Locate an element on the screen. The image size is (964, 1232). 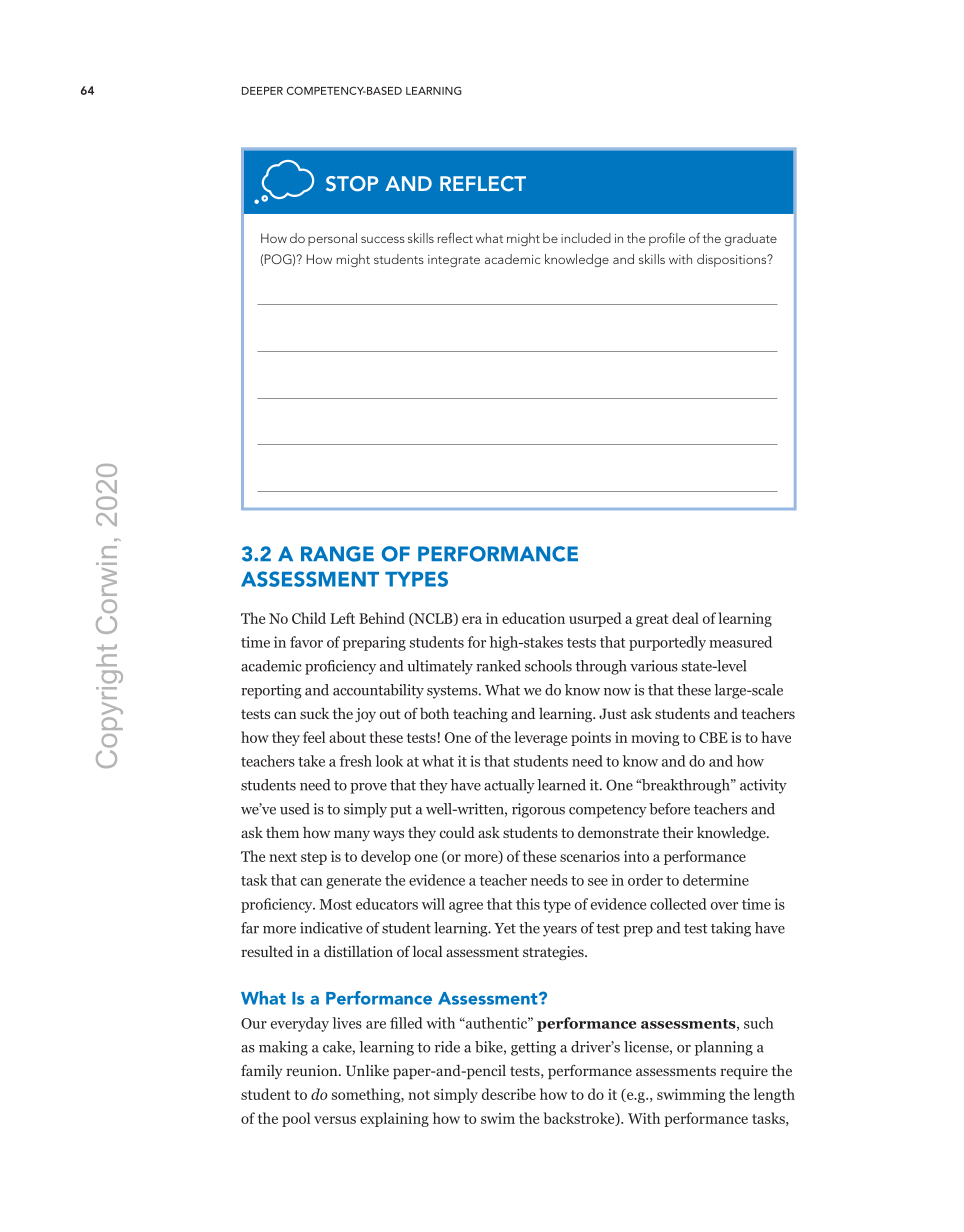
reunion is located at coordinates (313, 1070).
